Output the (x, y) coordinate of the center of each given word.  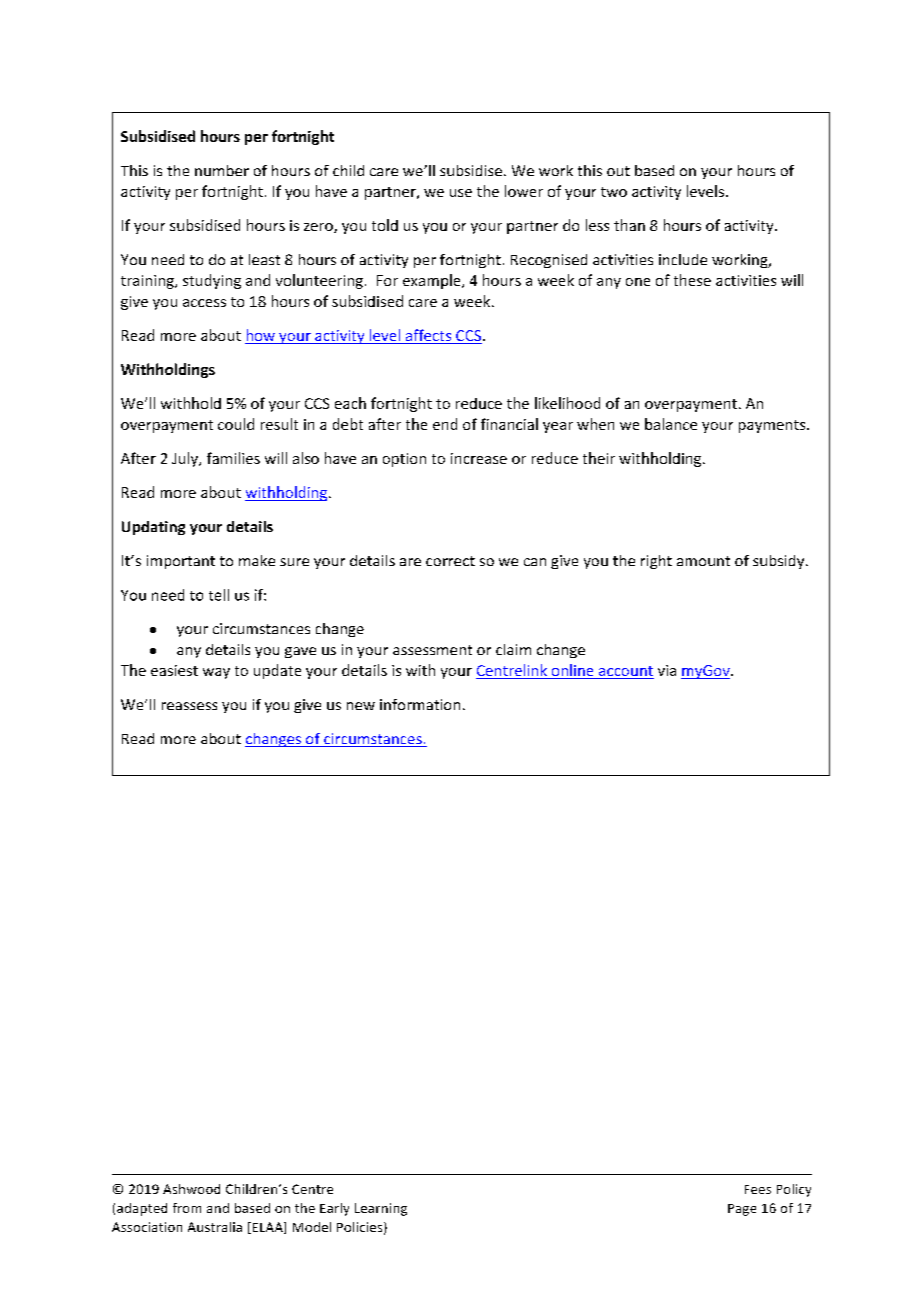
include (683, 259)
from (187, 1208)
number (222, 170)
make (257, 560)
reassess (189, 706)
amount (703, 561)
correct (450, 561)
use (461, 193)
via (667, 670)
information (420, 704)
